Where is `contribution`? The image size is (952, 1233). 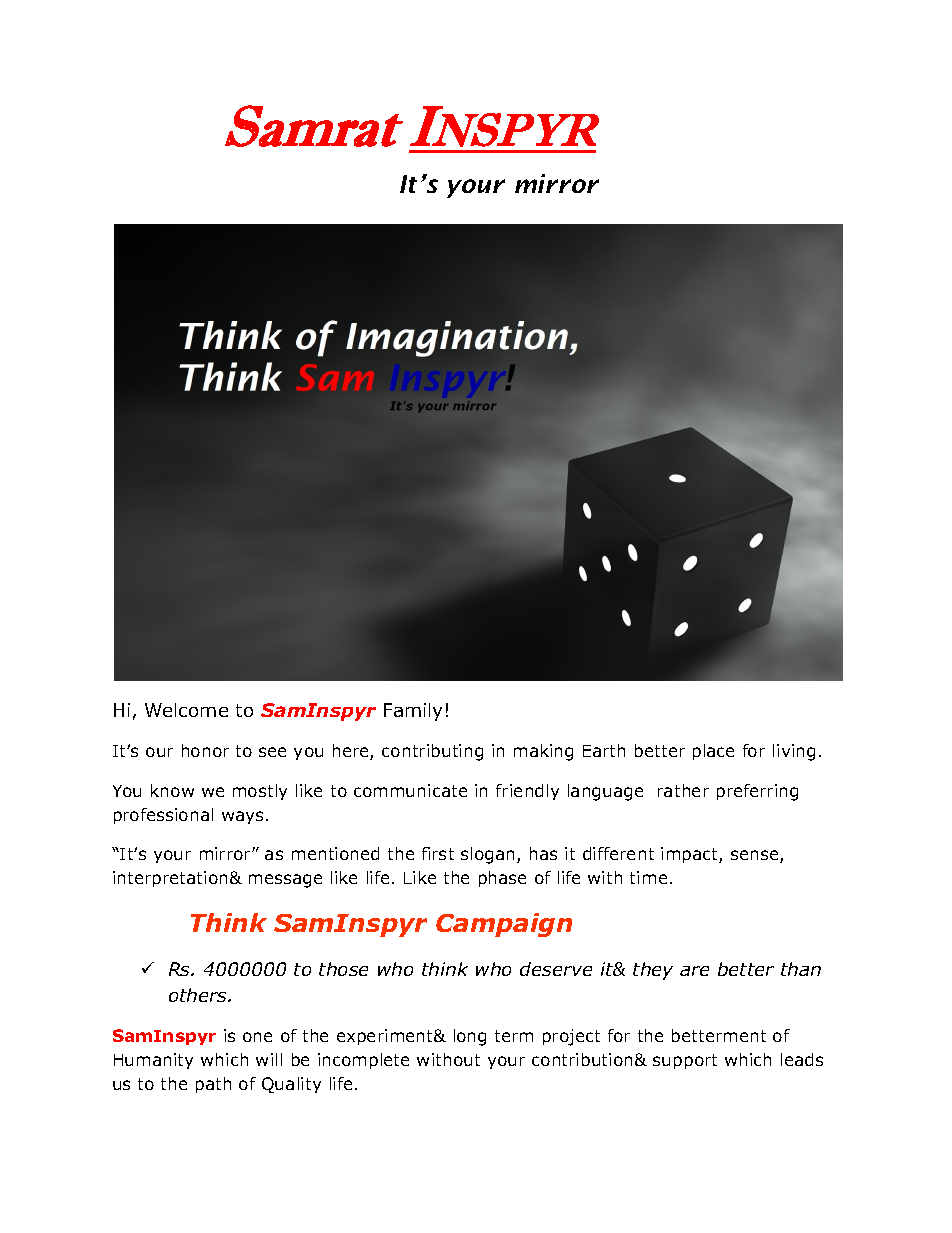 contribution is located at coordinates (582, 1059).
